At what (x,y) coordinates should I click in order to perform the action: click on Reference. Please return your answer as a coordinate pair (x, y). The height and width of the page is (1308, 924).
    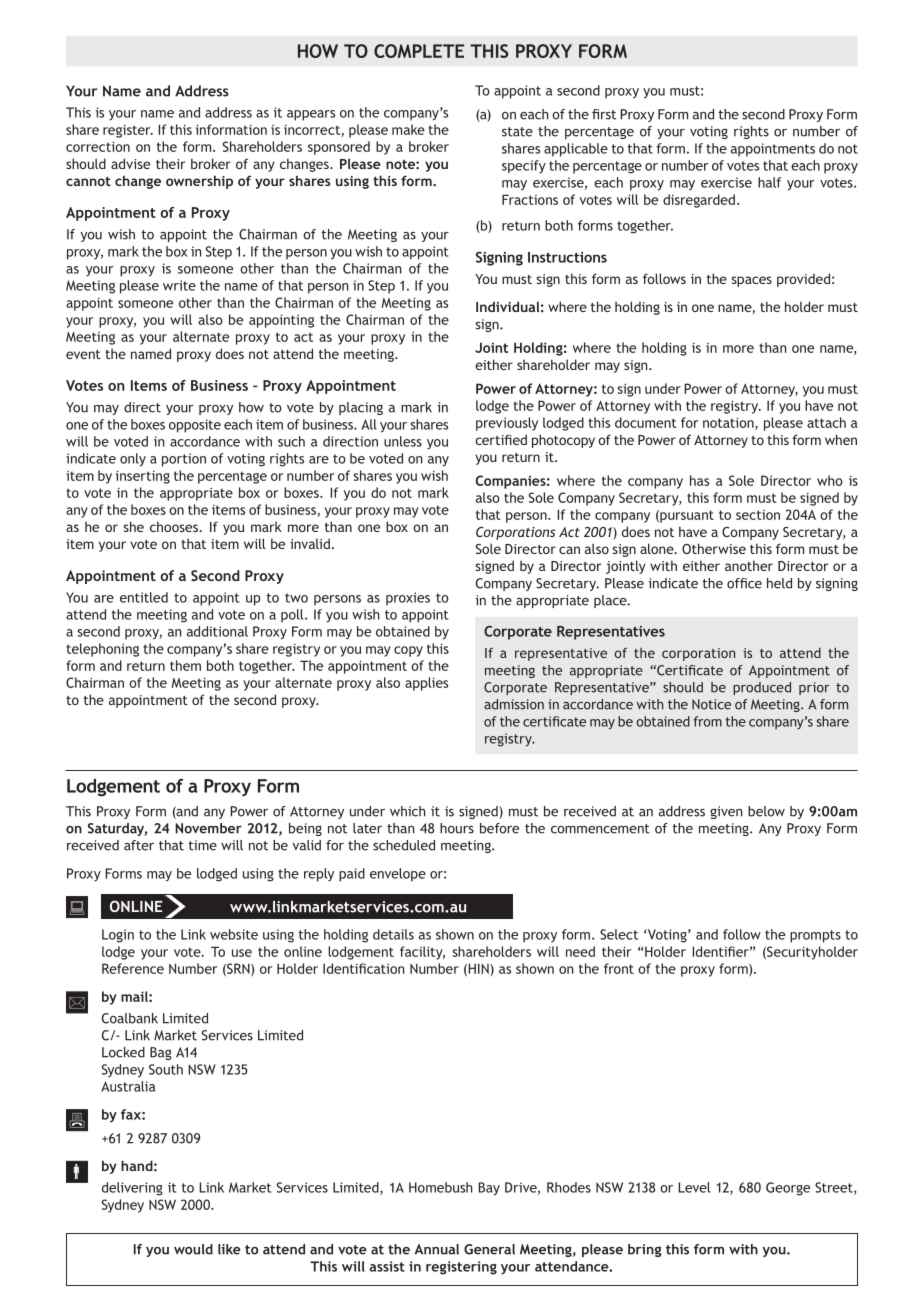
    Looking at the image, I should click on (133, 968).
